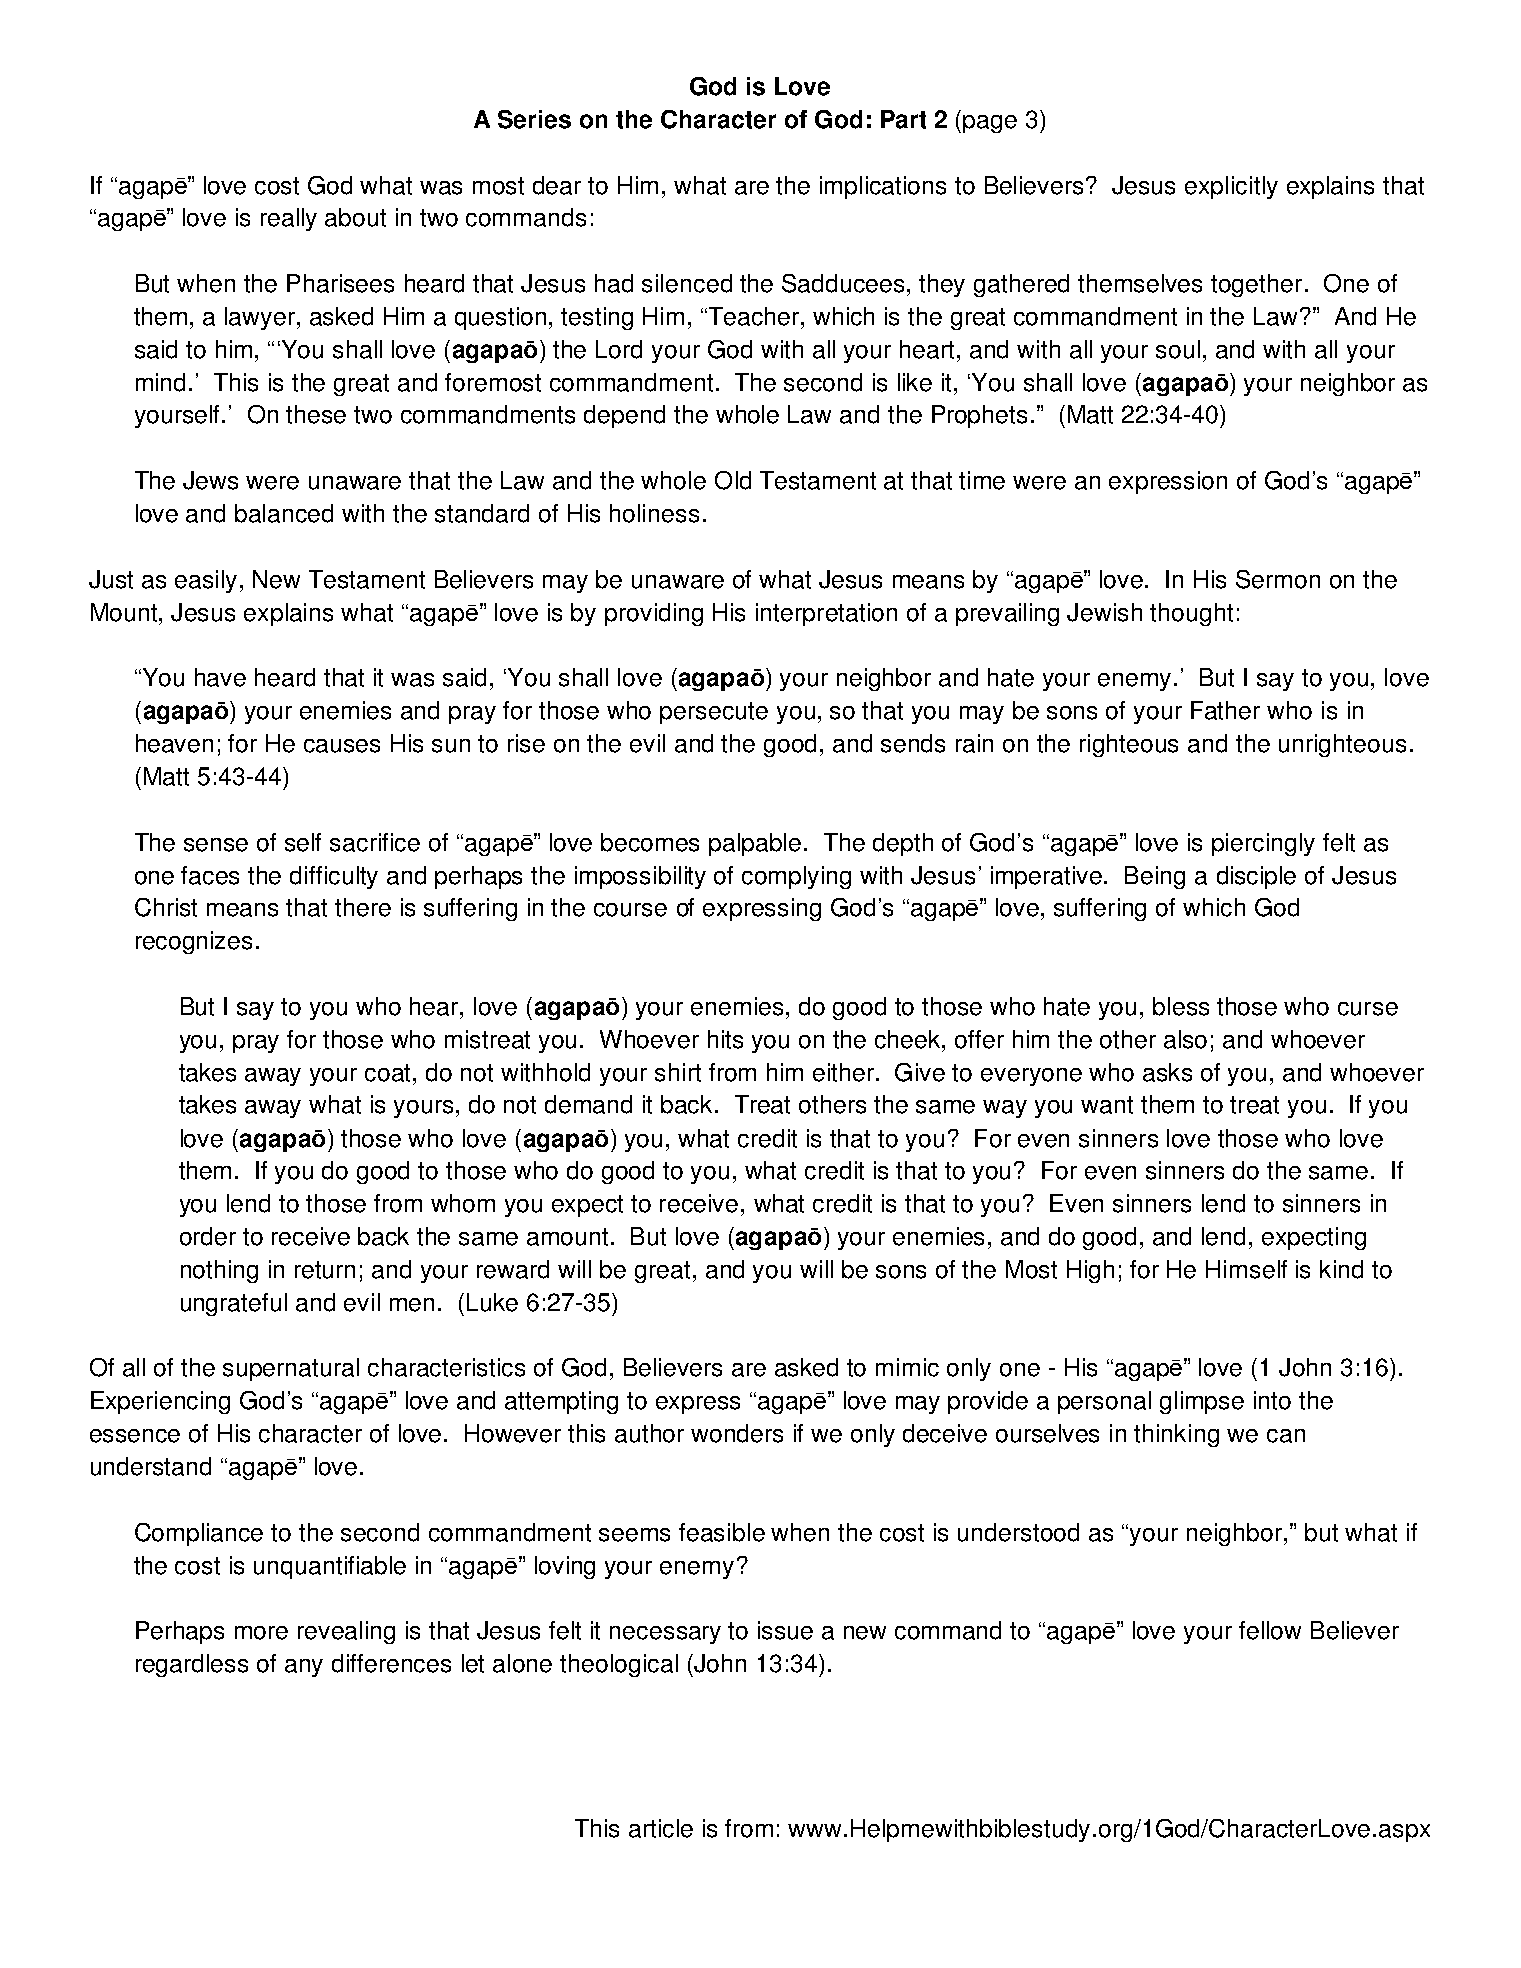 Image resolution: width=1521 pixels, height=1968 pixels. What do you see at coordinates (389, 1073) in the screenshot?
I see `coat` at bounding box center [389, 1073].
